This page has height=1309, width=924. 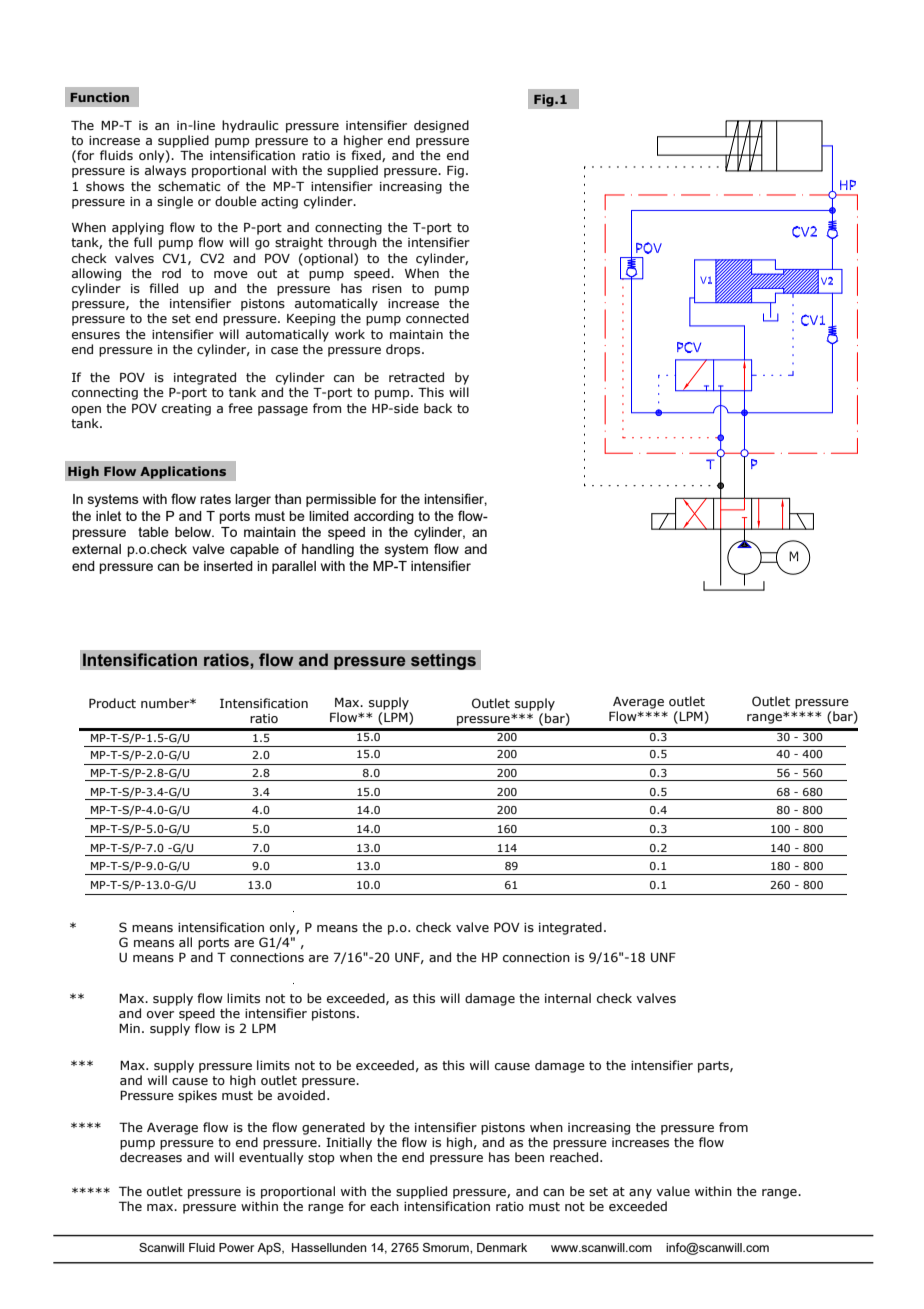 What do you see at coordinates (151, 1155) in the page?
I see `decreases` at bounding box center [151, 1155].
